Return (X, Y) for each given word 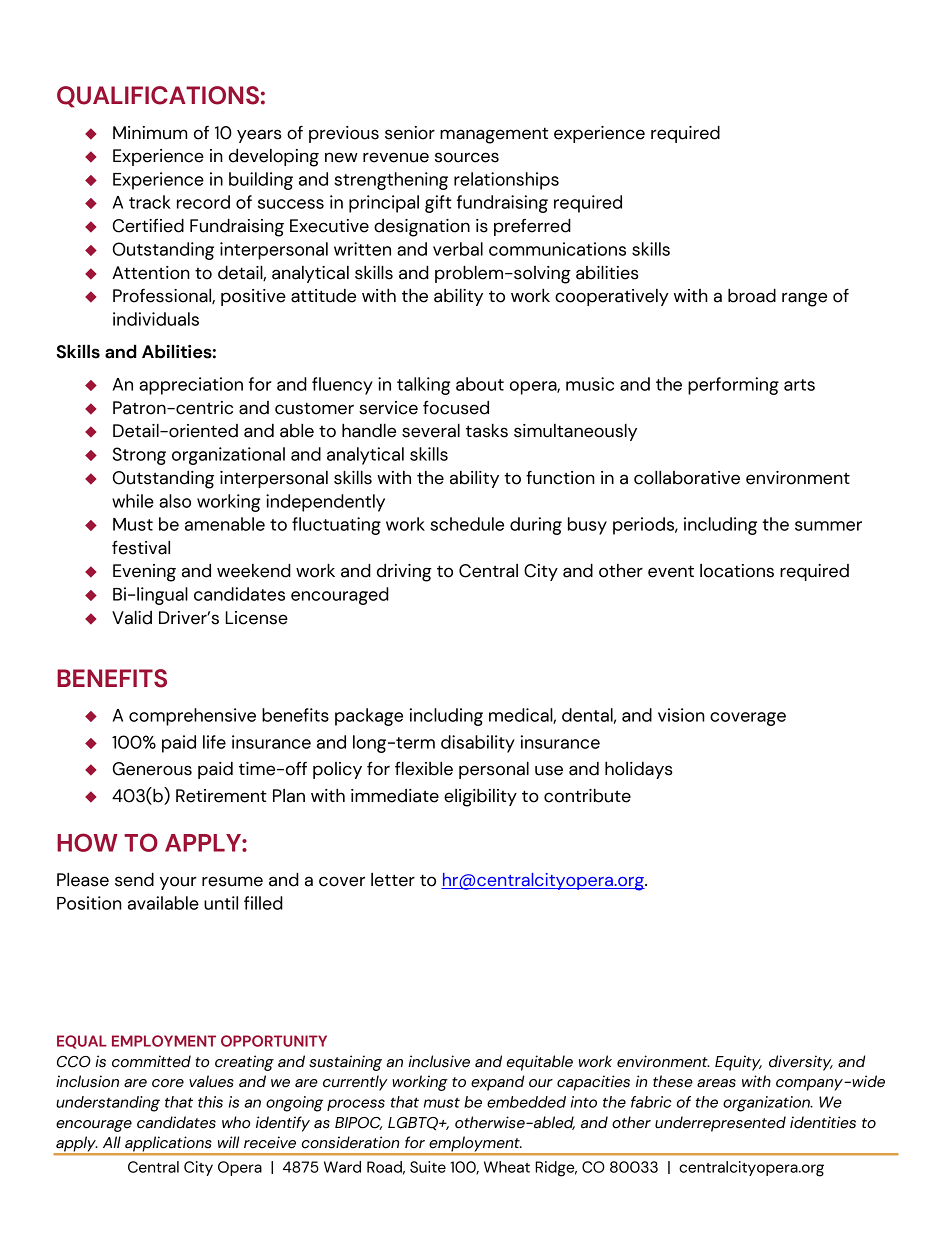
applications (168, 1145)
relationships (506, 181)
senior (410, 133)
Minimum (150, 133)
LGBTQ (414, 1124)
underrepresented (720, 1124)
